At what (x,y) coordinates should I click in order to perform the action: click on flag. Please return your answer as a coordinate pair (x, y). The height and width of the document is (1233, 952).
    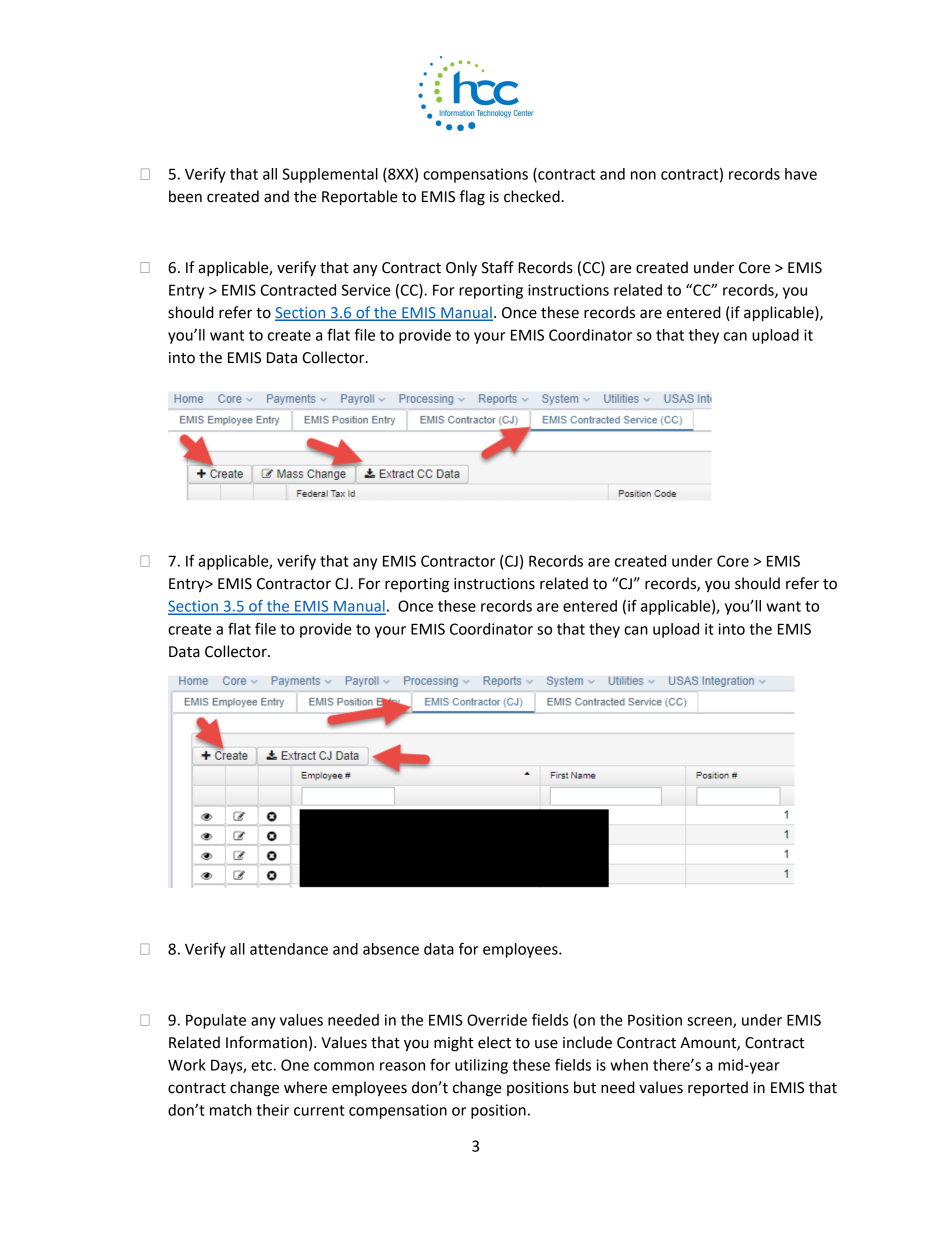
    Looking at the image, I should click on (472, 198).
